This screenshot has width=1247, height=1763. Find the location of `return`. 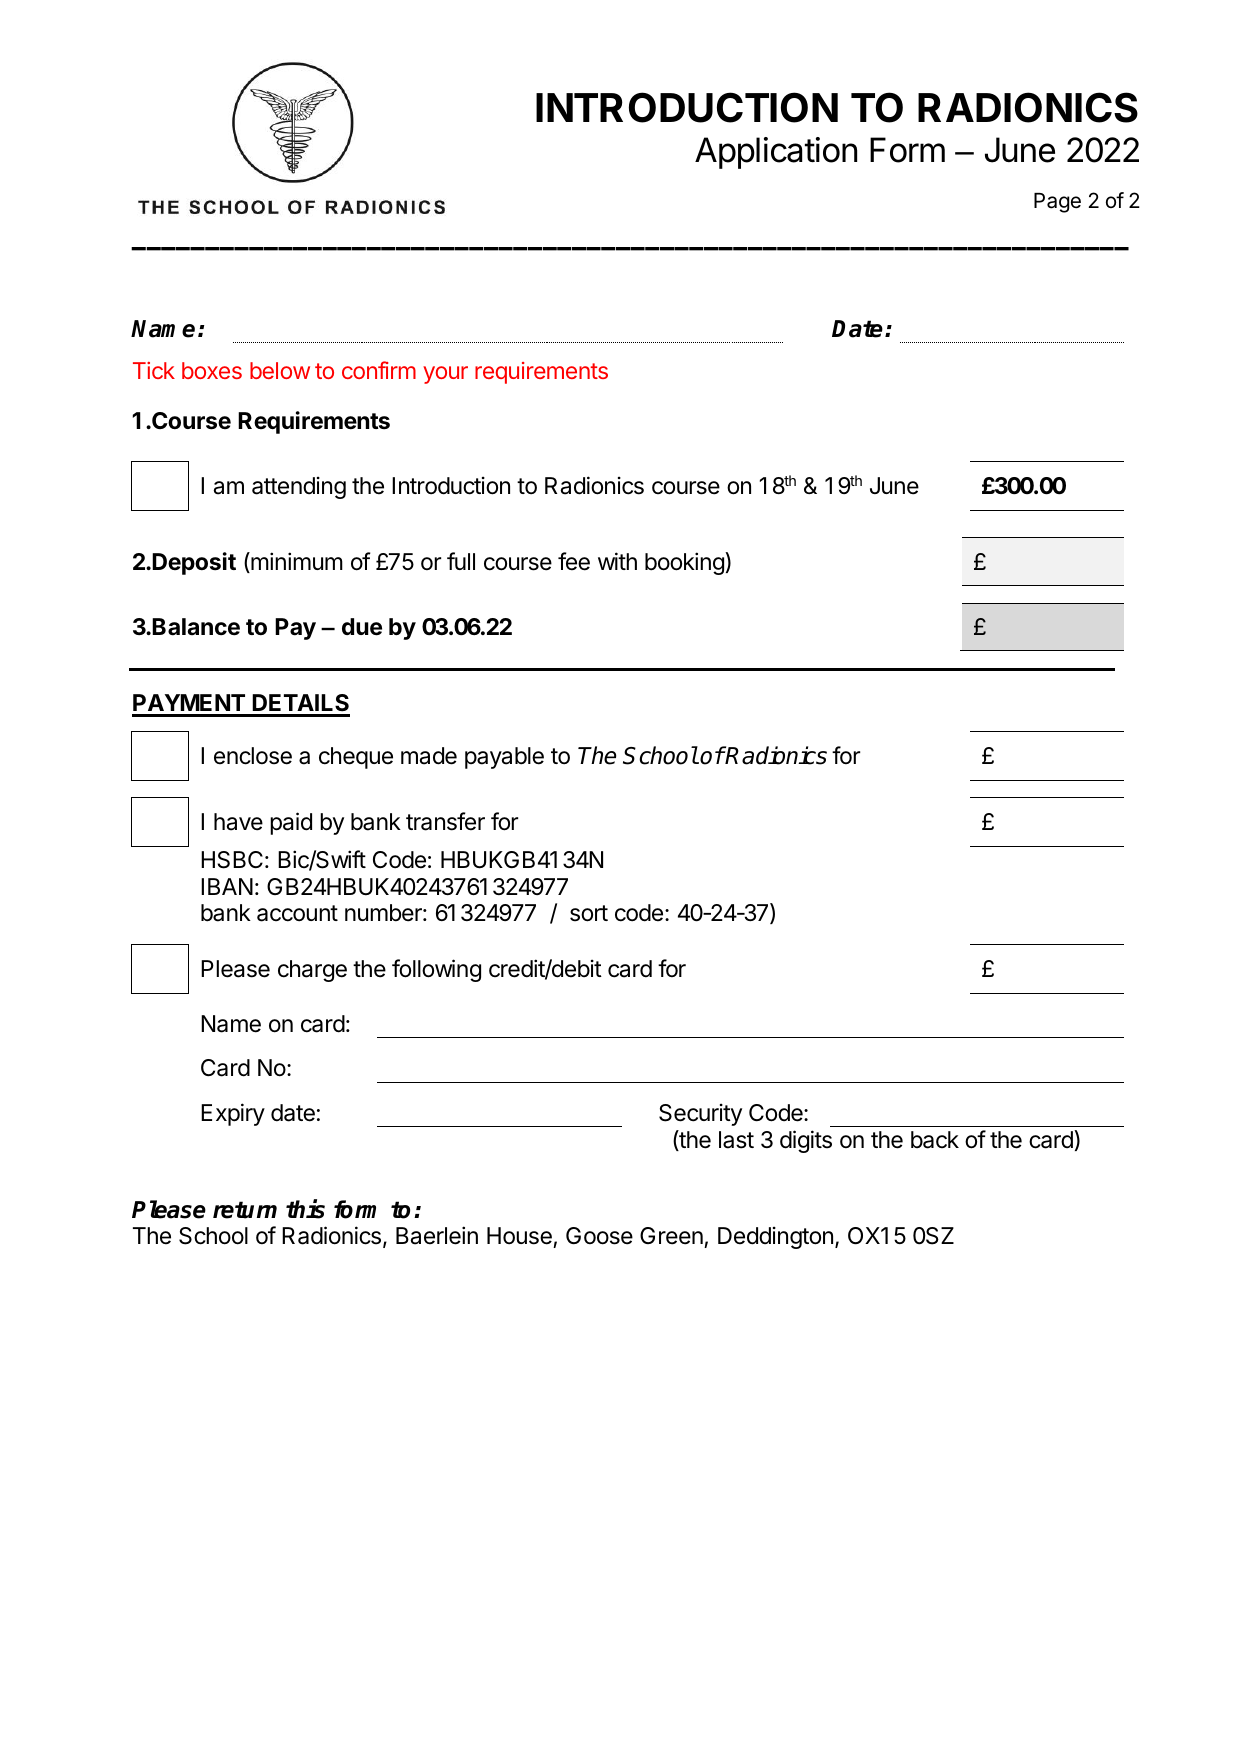

return is located at coordinates (245, 1210).
